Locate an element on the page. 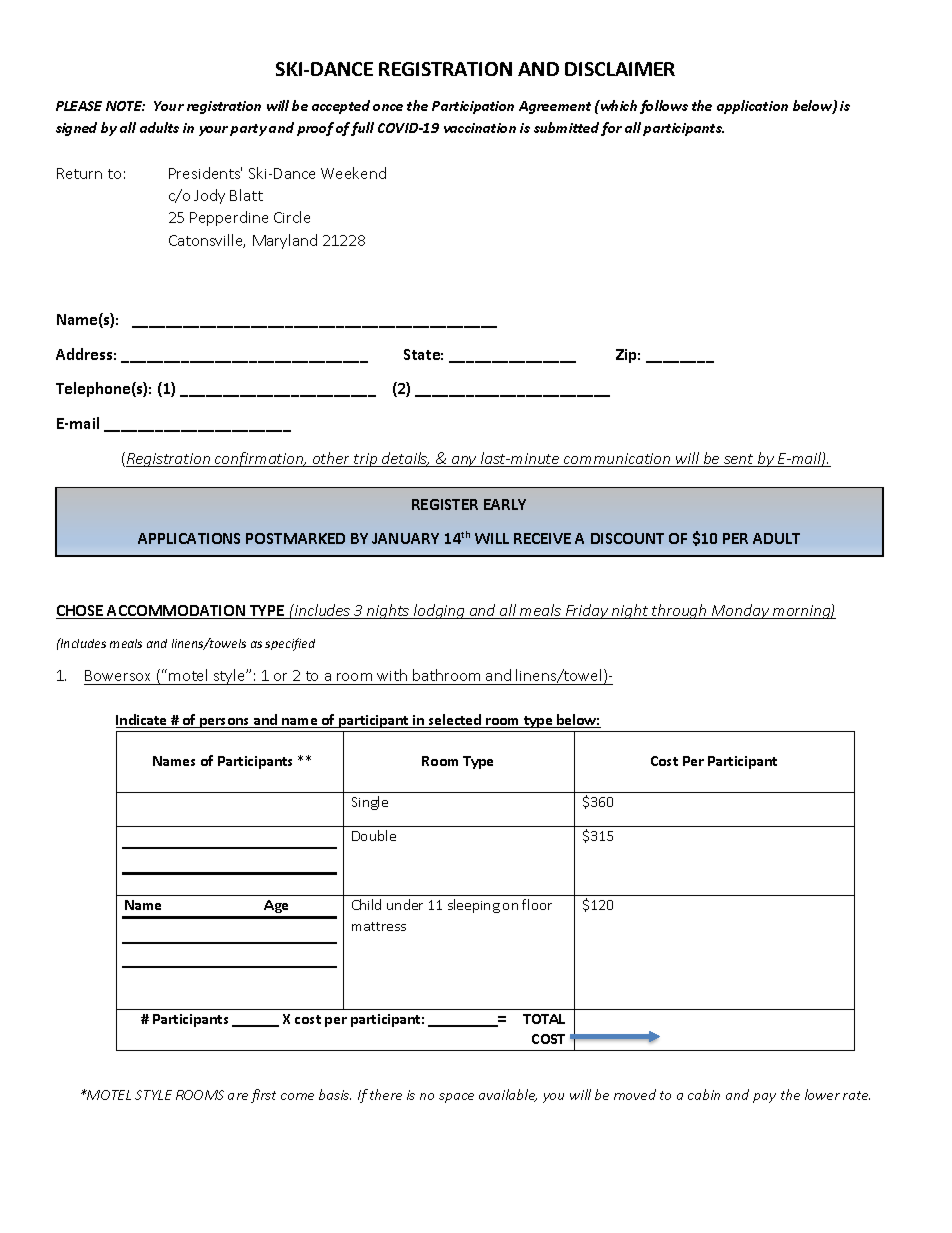 Image resolution: width=952 pixels, height=1233 pixels. Maryland is located at coordinates (285, 241).
